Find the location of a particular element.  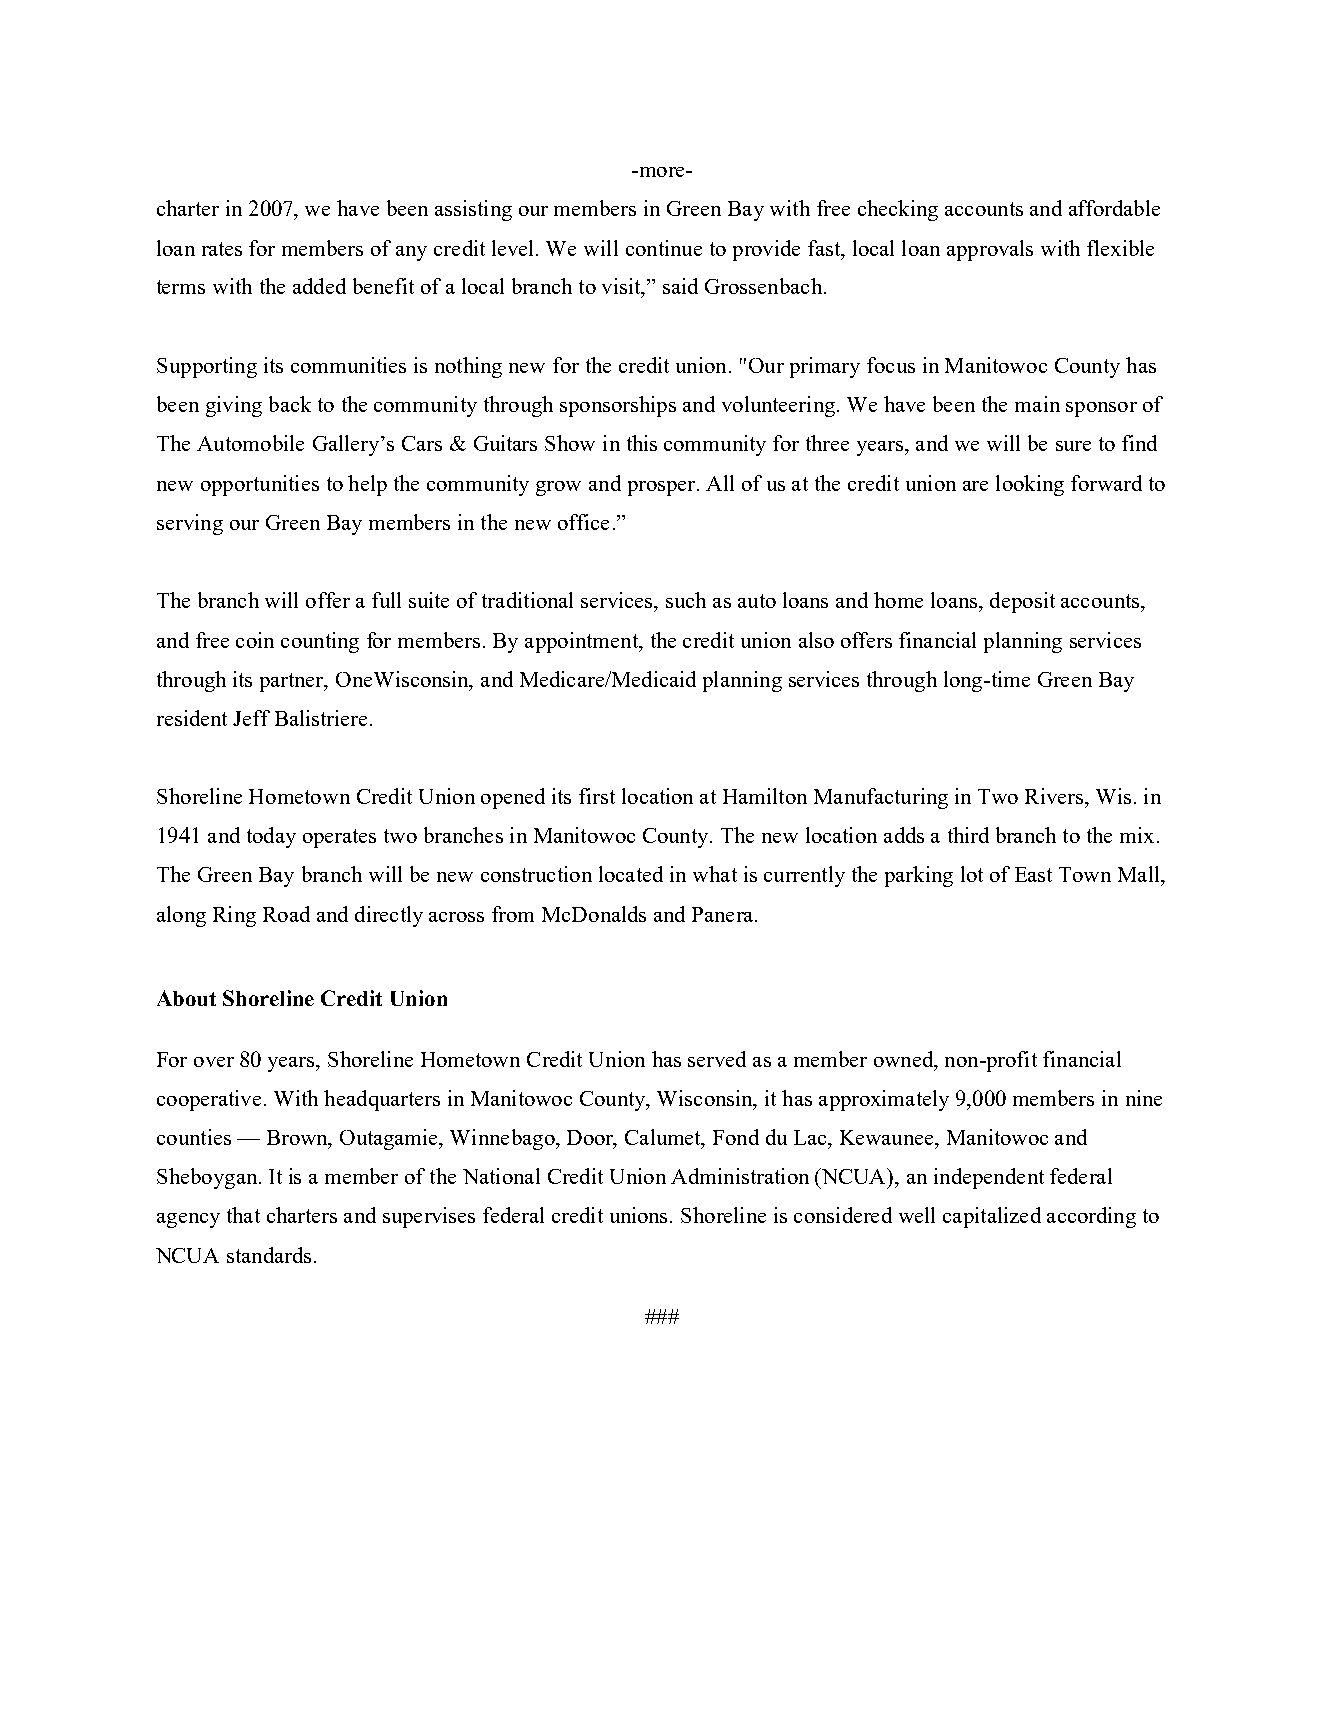

approvals is located at coordinates (990, 250).
